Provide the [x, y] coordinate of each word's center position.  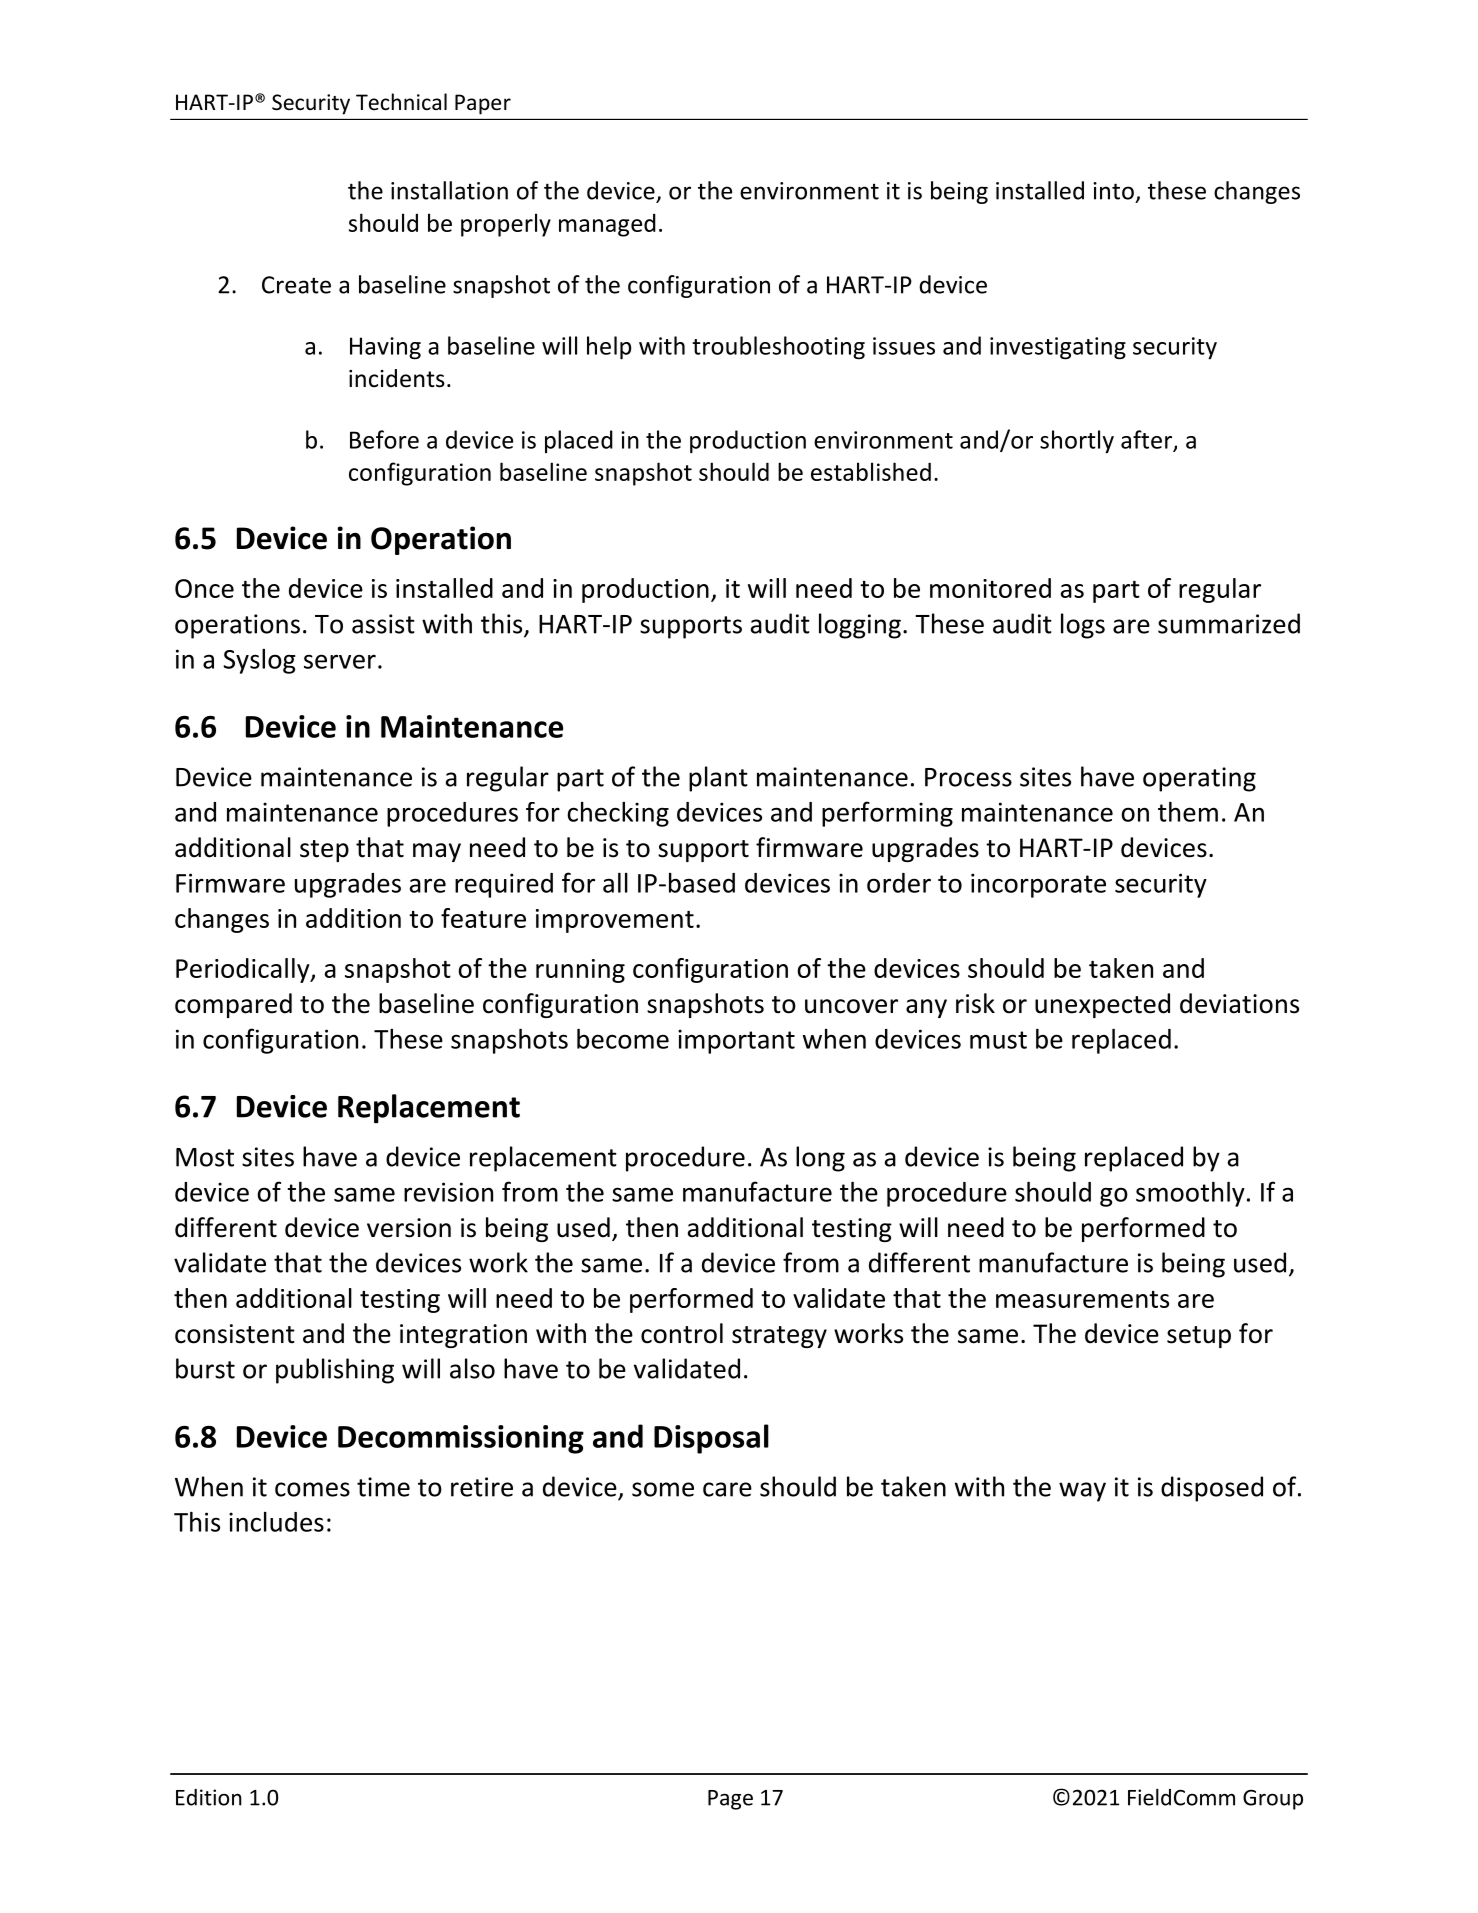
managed [607, 225]
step [324, 851]
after [1147, 440]
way [1082, 1492]
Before [384, 439]
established [871, 471]
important [736, 1041]
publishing [335, 1371]
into [1113, 191]
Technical [401, 102]
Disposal [711, 1439]
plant [718, 779]
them [1188, 811]
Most [205, 1157]
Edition [209, 1797]
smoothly [1190, 1194]
